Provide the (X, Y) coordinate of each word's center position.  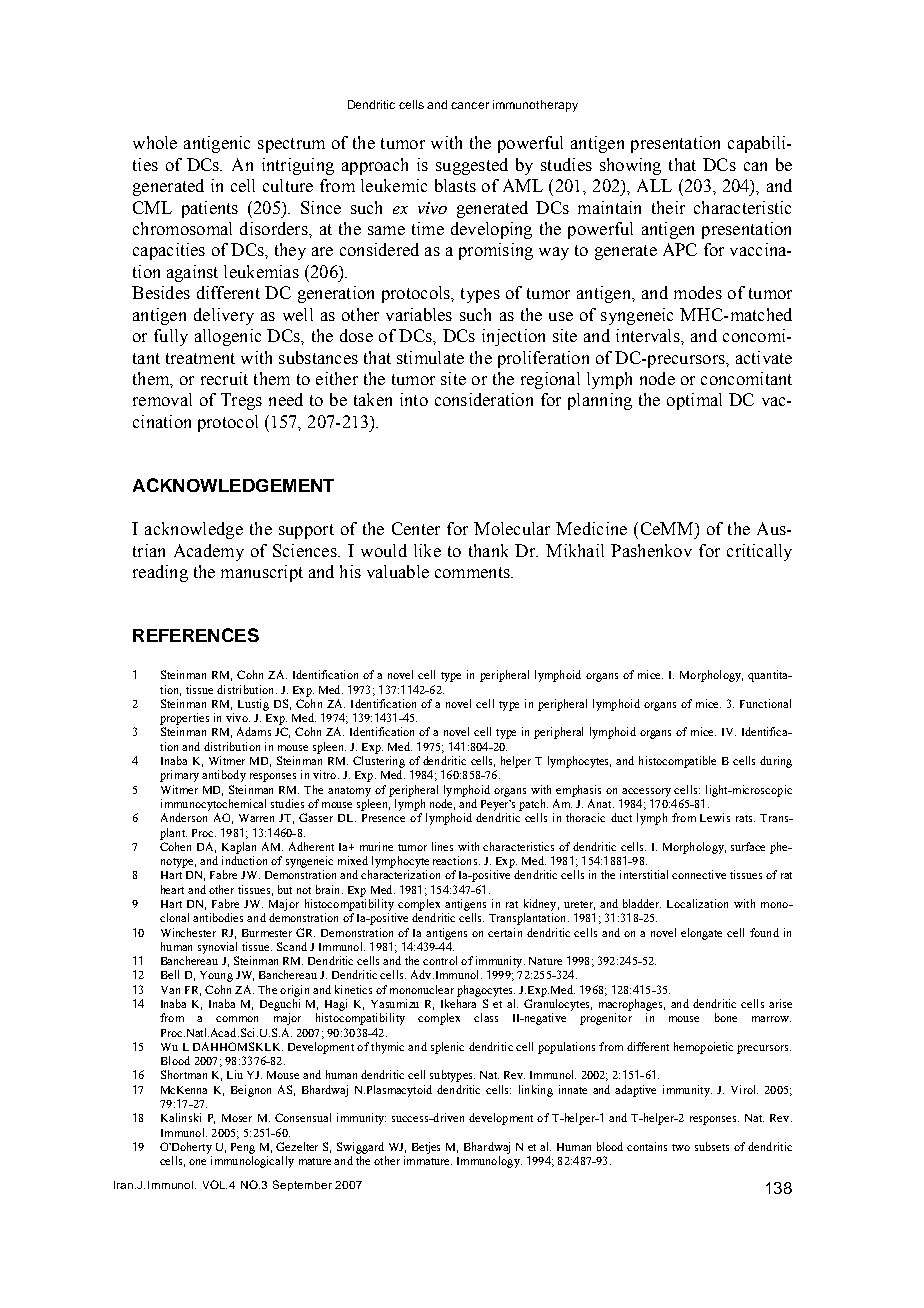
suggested (472, 166)
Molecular (512, 528)
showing (630, 166)
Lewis (715, 817)
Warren (256, 818)
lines (442, 846)
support (306, 531)
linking (536, 1091)
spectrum (291, 145)
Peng (243, 1148)
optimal (694, 401)
